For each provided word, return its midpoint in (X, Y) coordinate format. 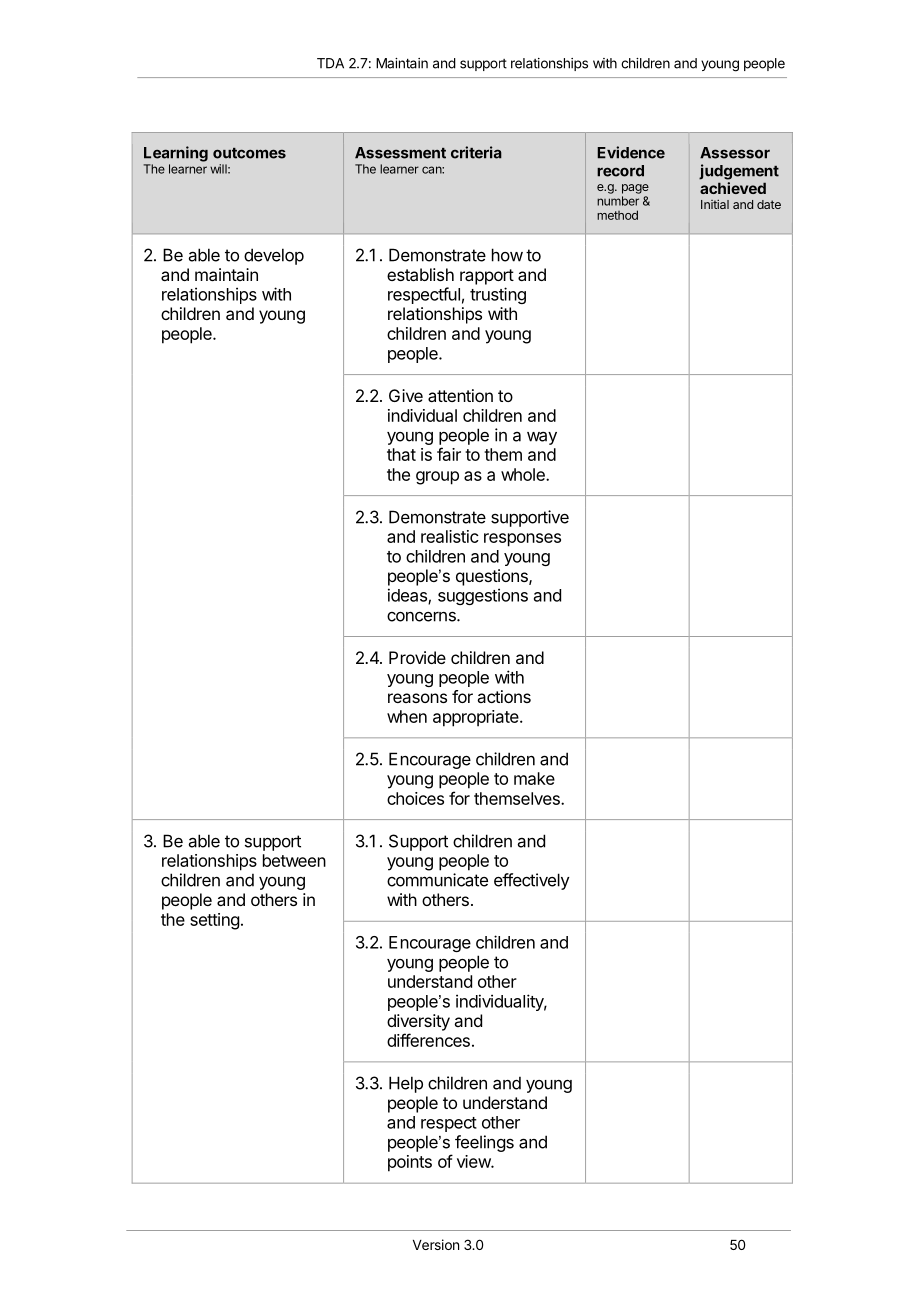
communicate (437, 880)
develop (274, 256)
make (534, 778)
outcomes (249, 153)
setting (214, 921)
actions (504, 696)
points (410, 1163)
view (474, 1161)
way (542, 438)
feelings (484, 1143)
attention (460, 395)
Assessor (735, 153)
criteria (476, 152)
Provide (417, 657)
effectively (532, 881)
